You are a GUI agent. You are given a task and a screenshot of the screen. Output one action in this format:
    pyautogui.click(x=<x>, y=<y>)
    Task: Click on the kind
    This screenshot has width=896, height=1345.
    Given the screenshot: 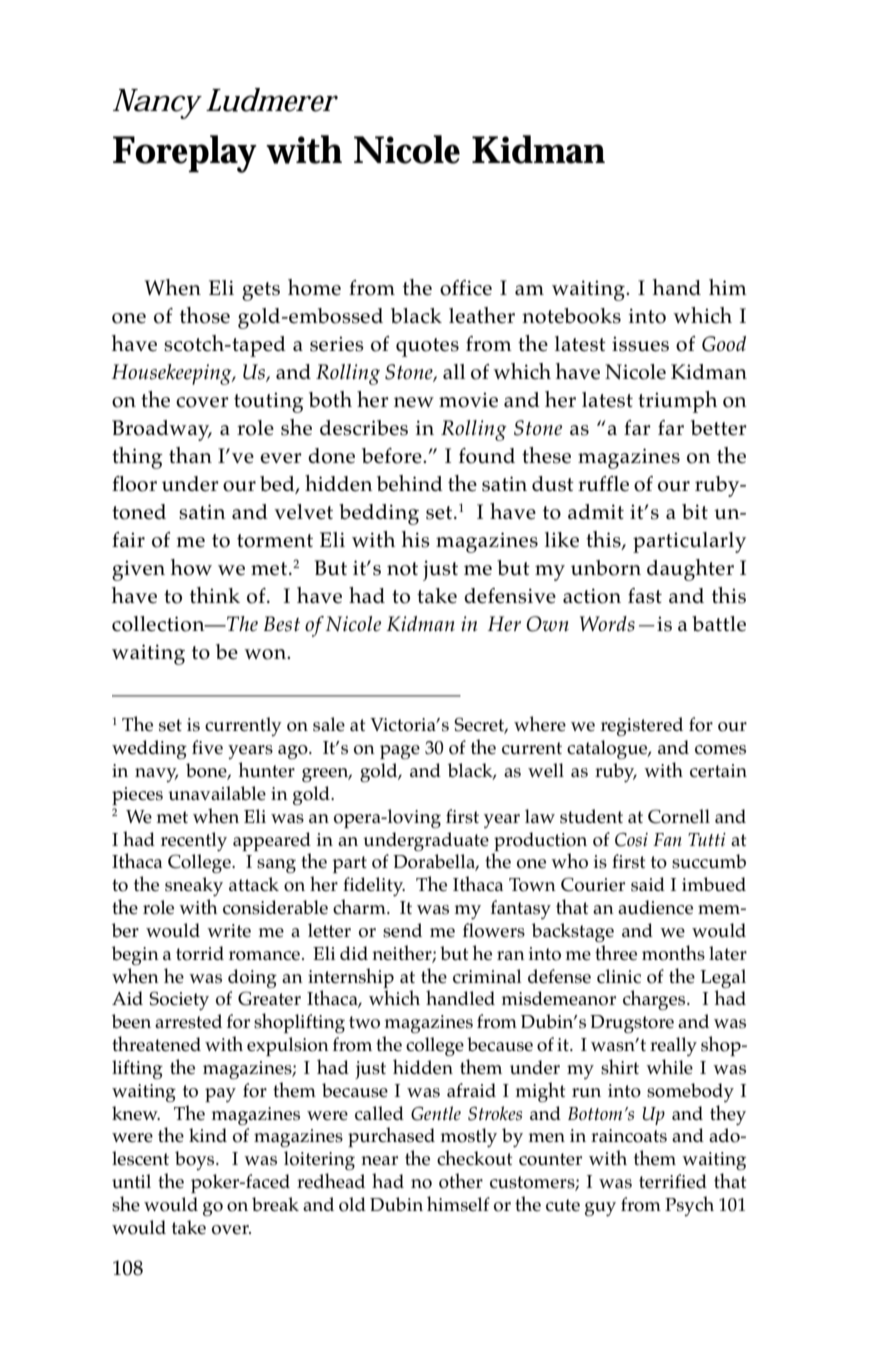 What is the action you would take?
    pyautogui.click(x=208, y=1135)
